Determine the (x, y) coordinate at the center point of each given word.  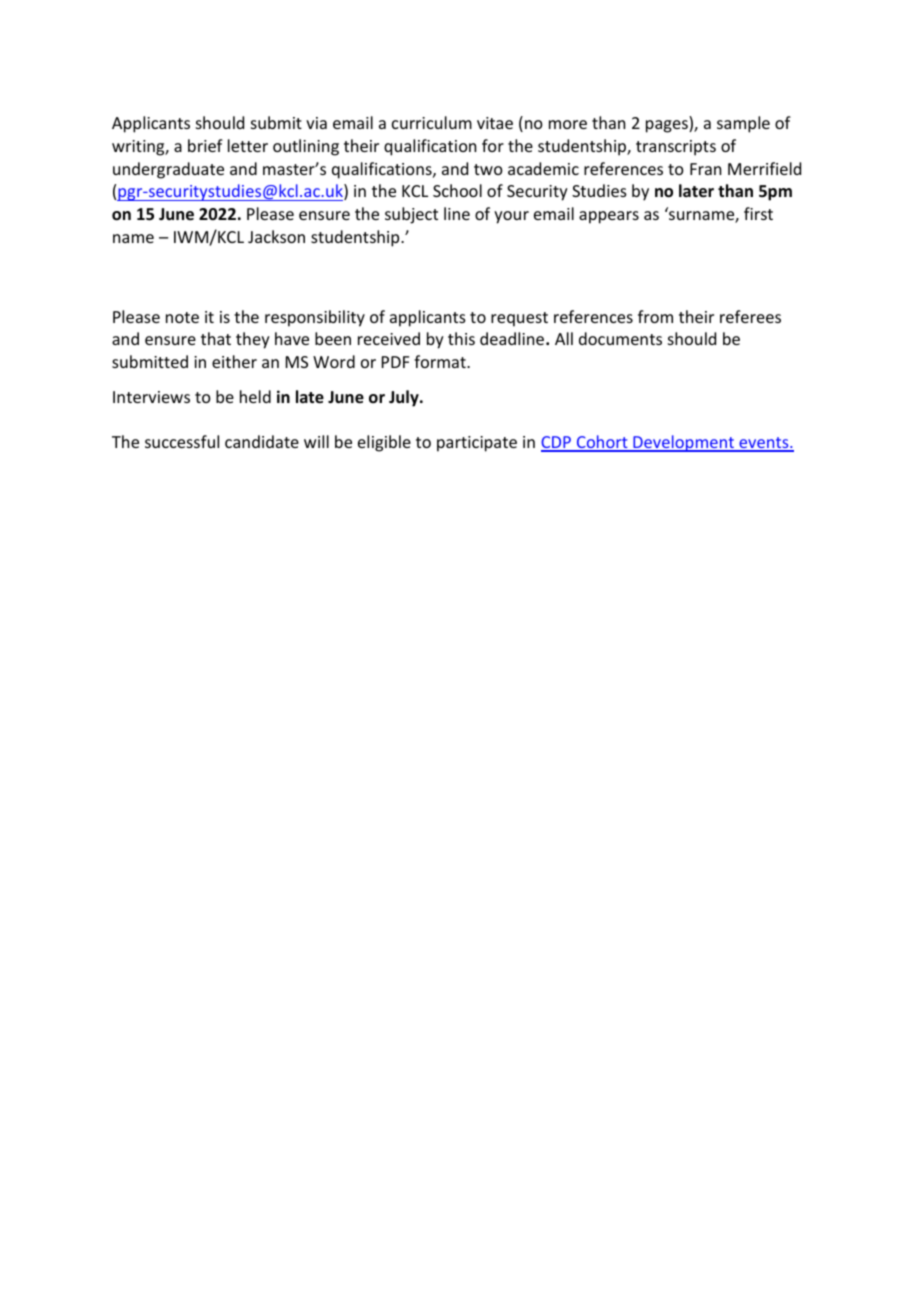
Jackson (276, 236)
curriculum (432, 122)
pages (668, 126)
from (655, 316)
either (234, 361)
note (182, 317)
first (758, 213)
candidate (262, 441)
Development (684, 443)
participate (477, 444)
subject (411, 215)
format (441, 361)
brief (205, 145)
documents (620, 338)
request (519, 319)
